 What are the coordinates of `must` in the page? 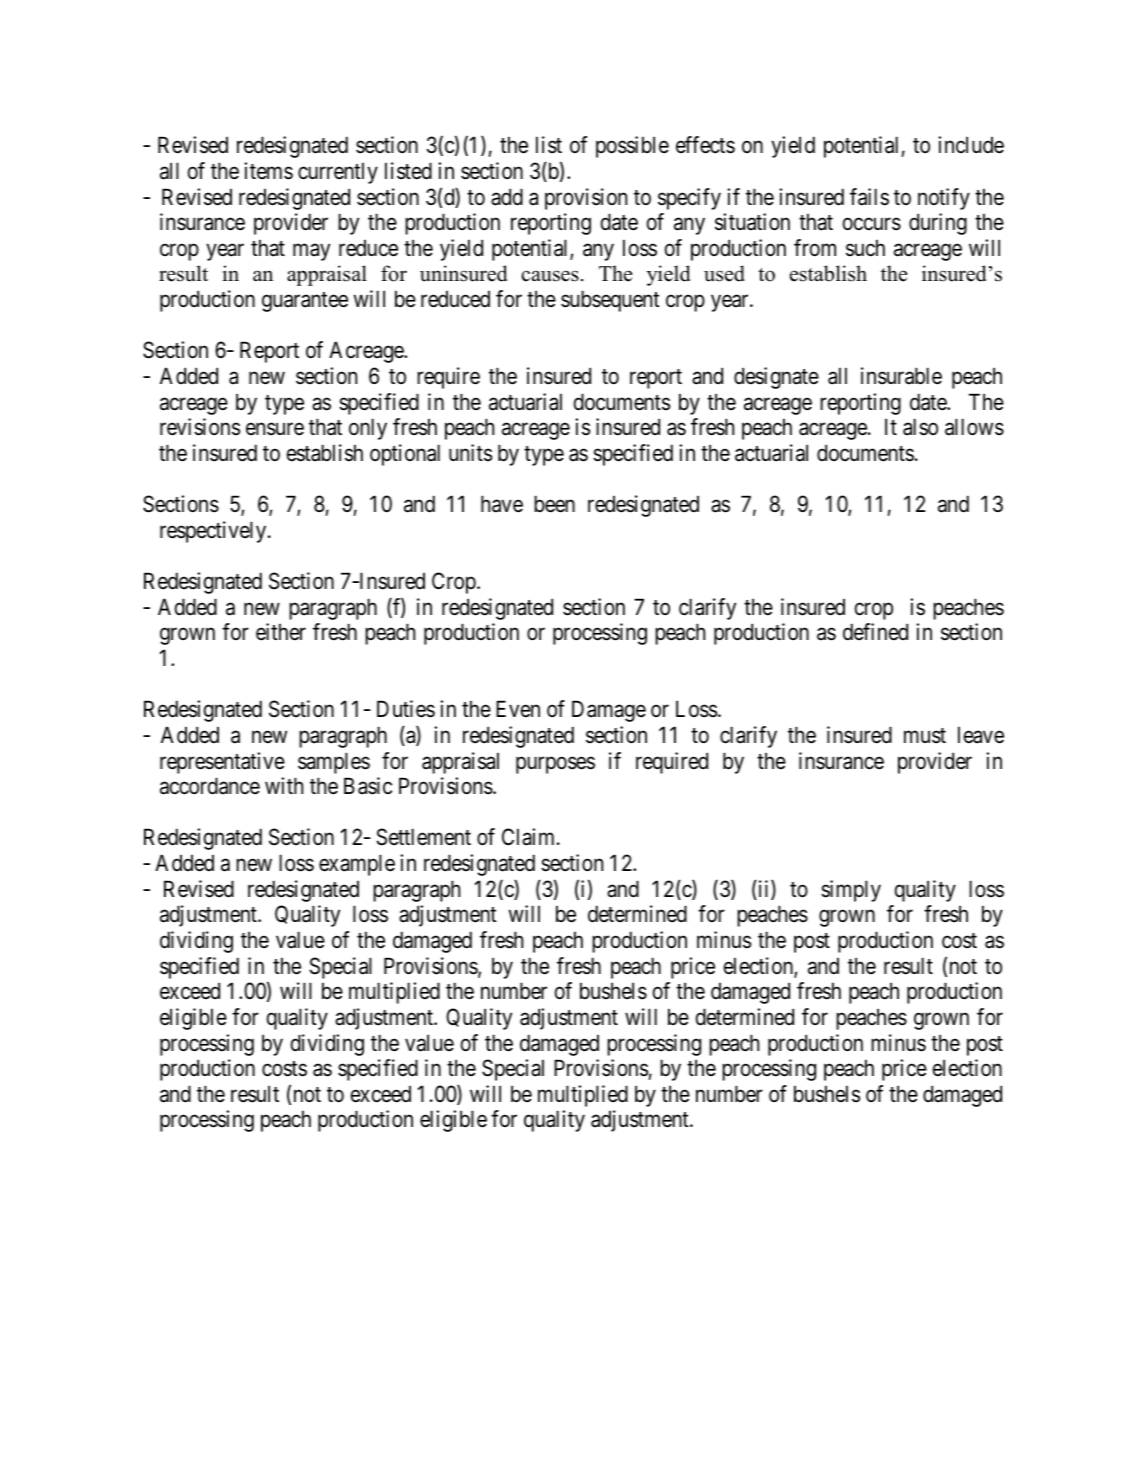 It's located at (925, 736).
